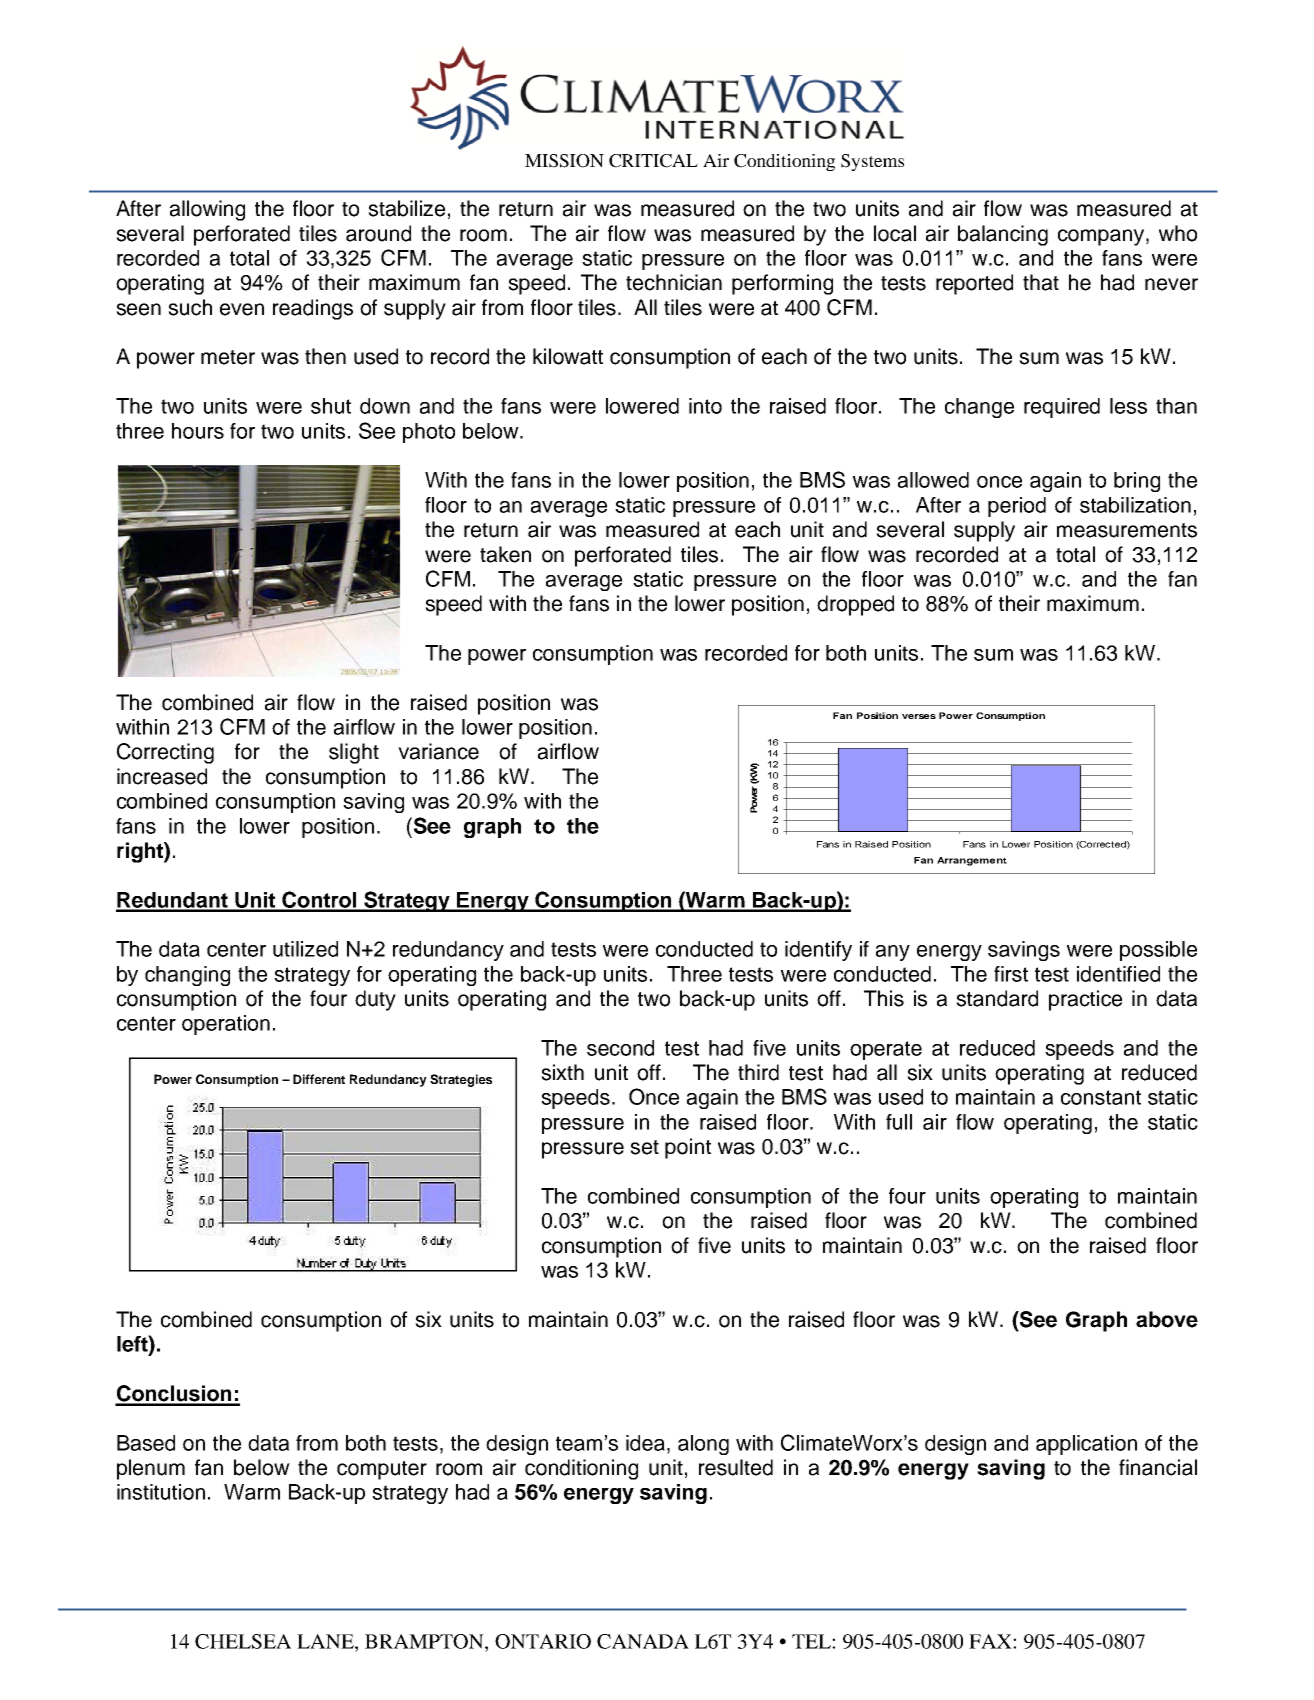 This screenshot has width=1314, height=1700. What do you see at coordinates (855, 605) in the screenshot?
I see `dropped` at bounding box center [855, 605].
